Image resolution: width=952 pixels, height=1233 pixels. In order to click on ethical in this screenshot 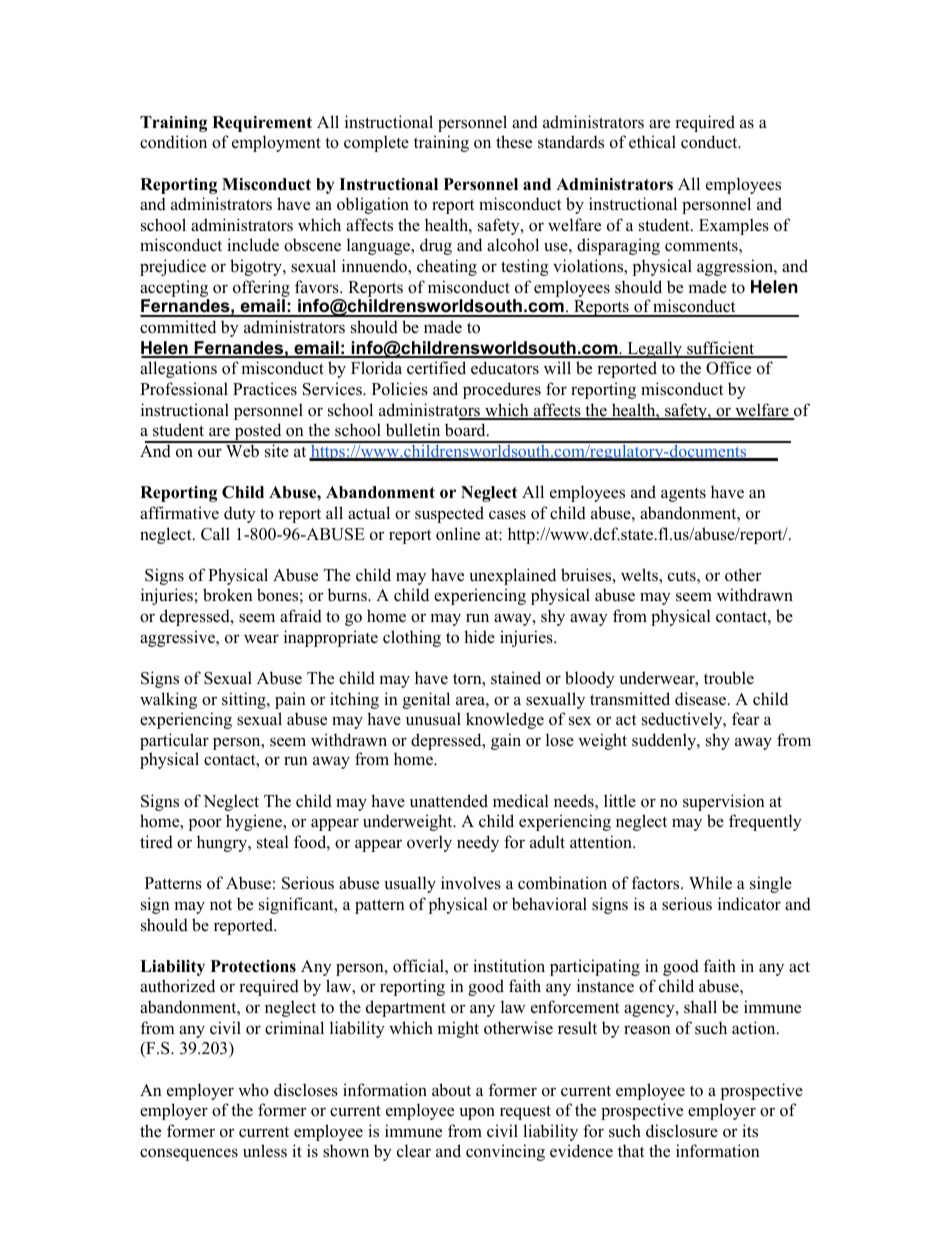, I will do `click(652, 142)`.
